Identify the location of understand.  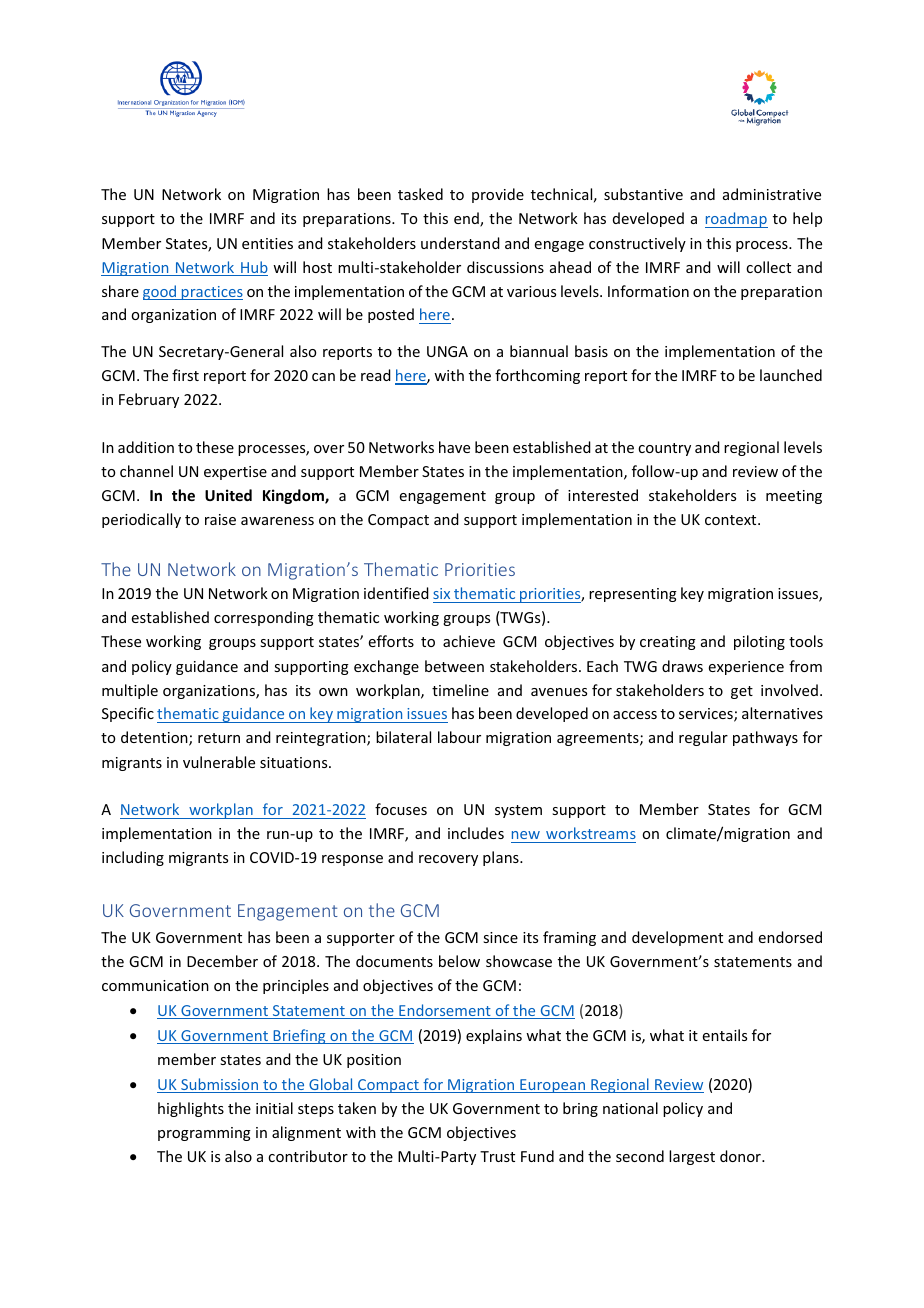
(460, 243).
